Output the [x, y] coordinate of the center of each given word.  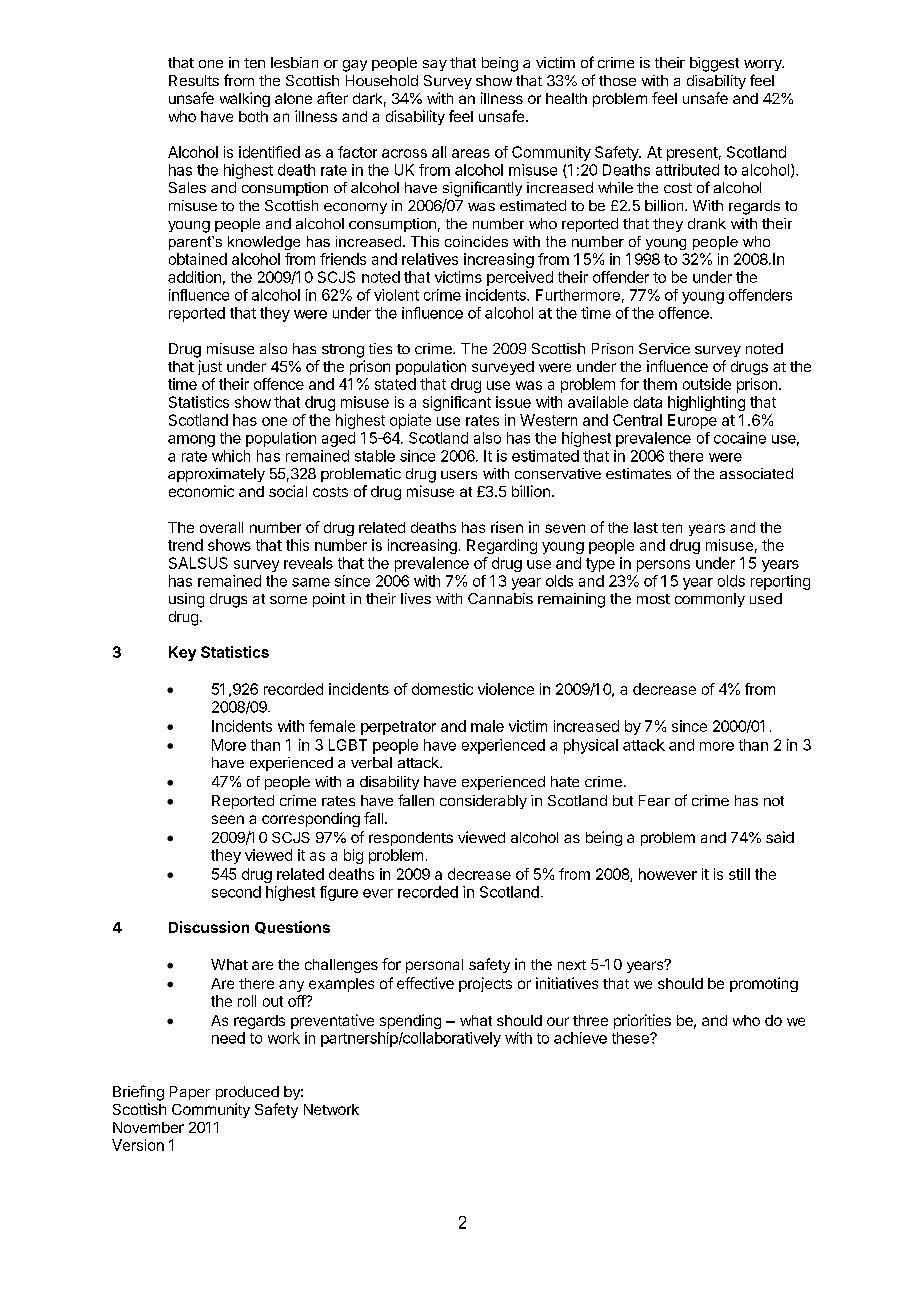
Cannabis [500, 598]
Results [194, 80]
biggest [714, 64]
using [186, 600]
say [435, 65]
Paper [190, 1093]
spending [410, 1021]
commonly [710, 600]
